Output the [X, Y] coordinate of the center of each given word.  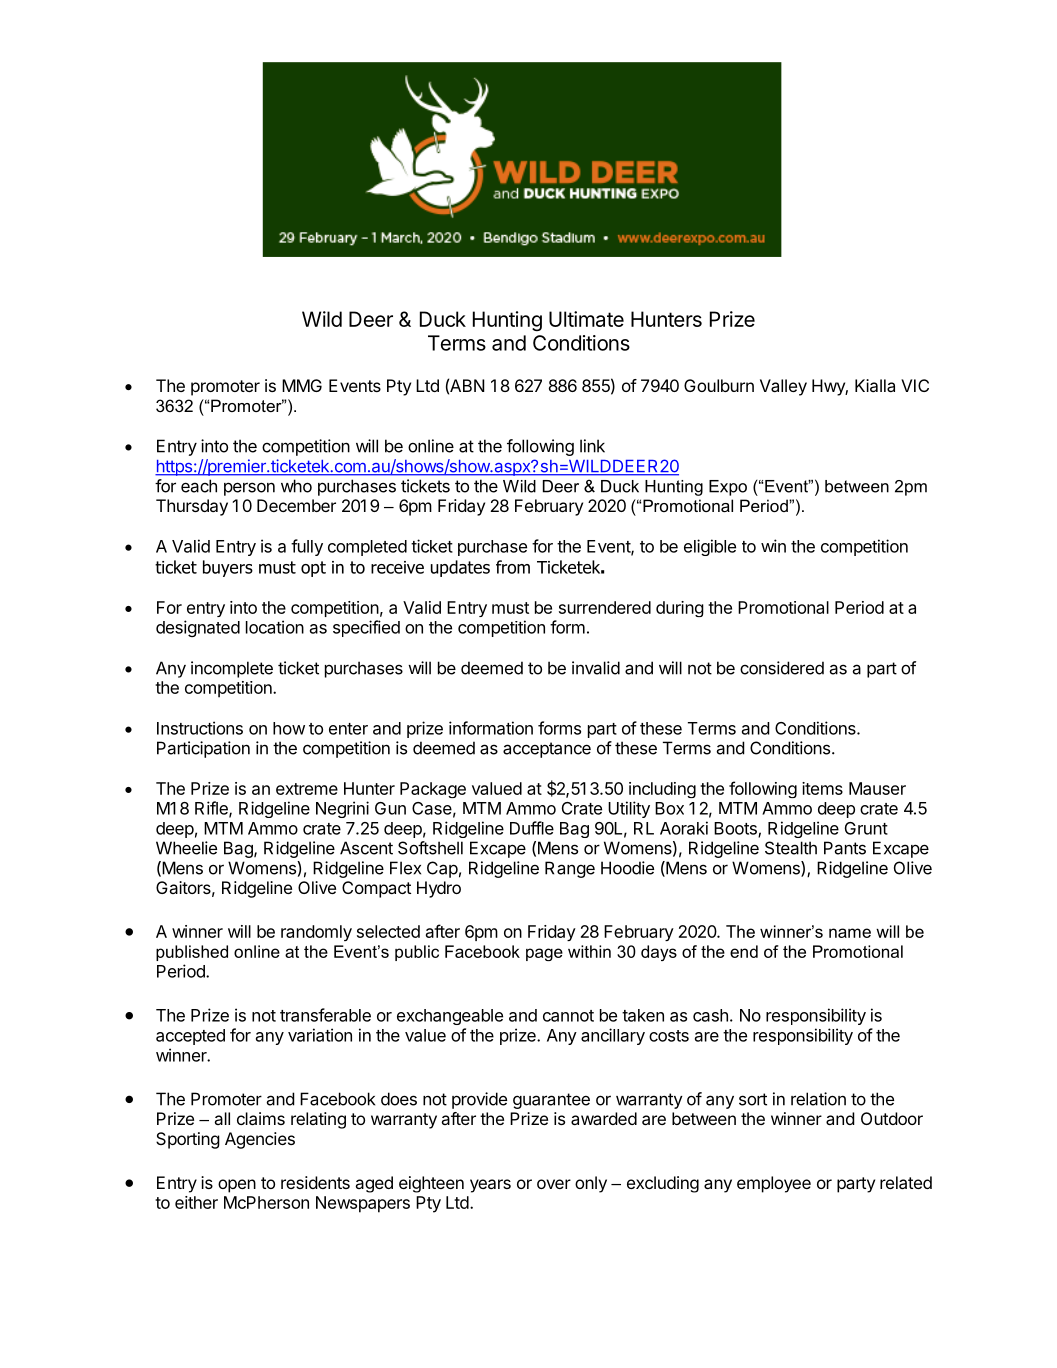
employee [774, 1184]
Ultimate [586, 319]
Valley [783, 387]
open [237, 1186]
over [554, 1184]
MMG [302, 385]
